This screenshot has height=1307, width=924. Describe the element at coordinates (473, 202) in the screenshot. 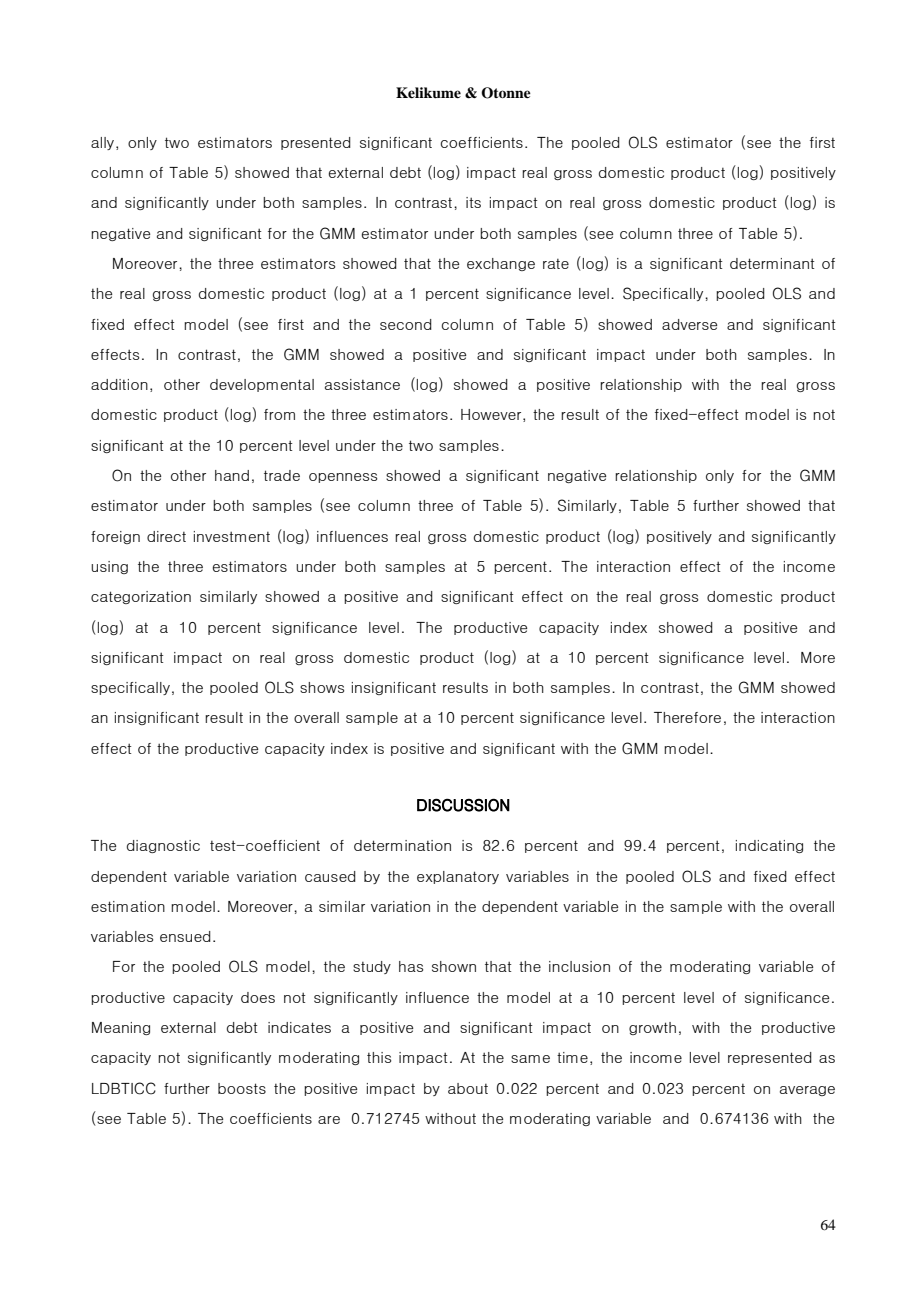

I see `its` at that location.
